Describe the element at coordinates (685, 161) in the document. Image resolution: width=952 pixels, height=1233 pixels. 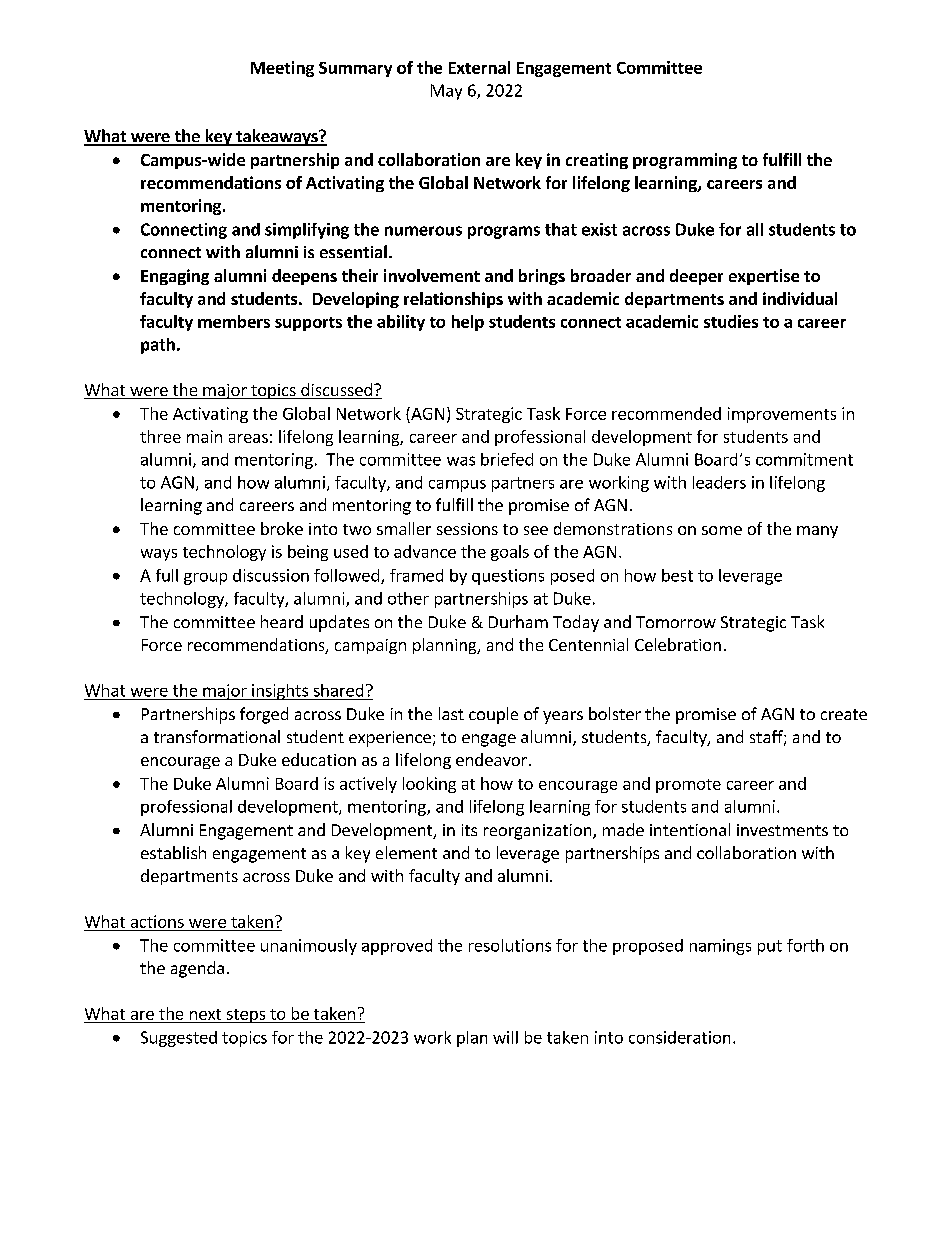
I see `programming` at that location.
